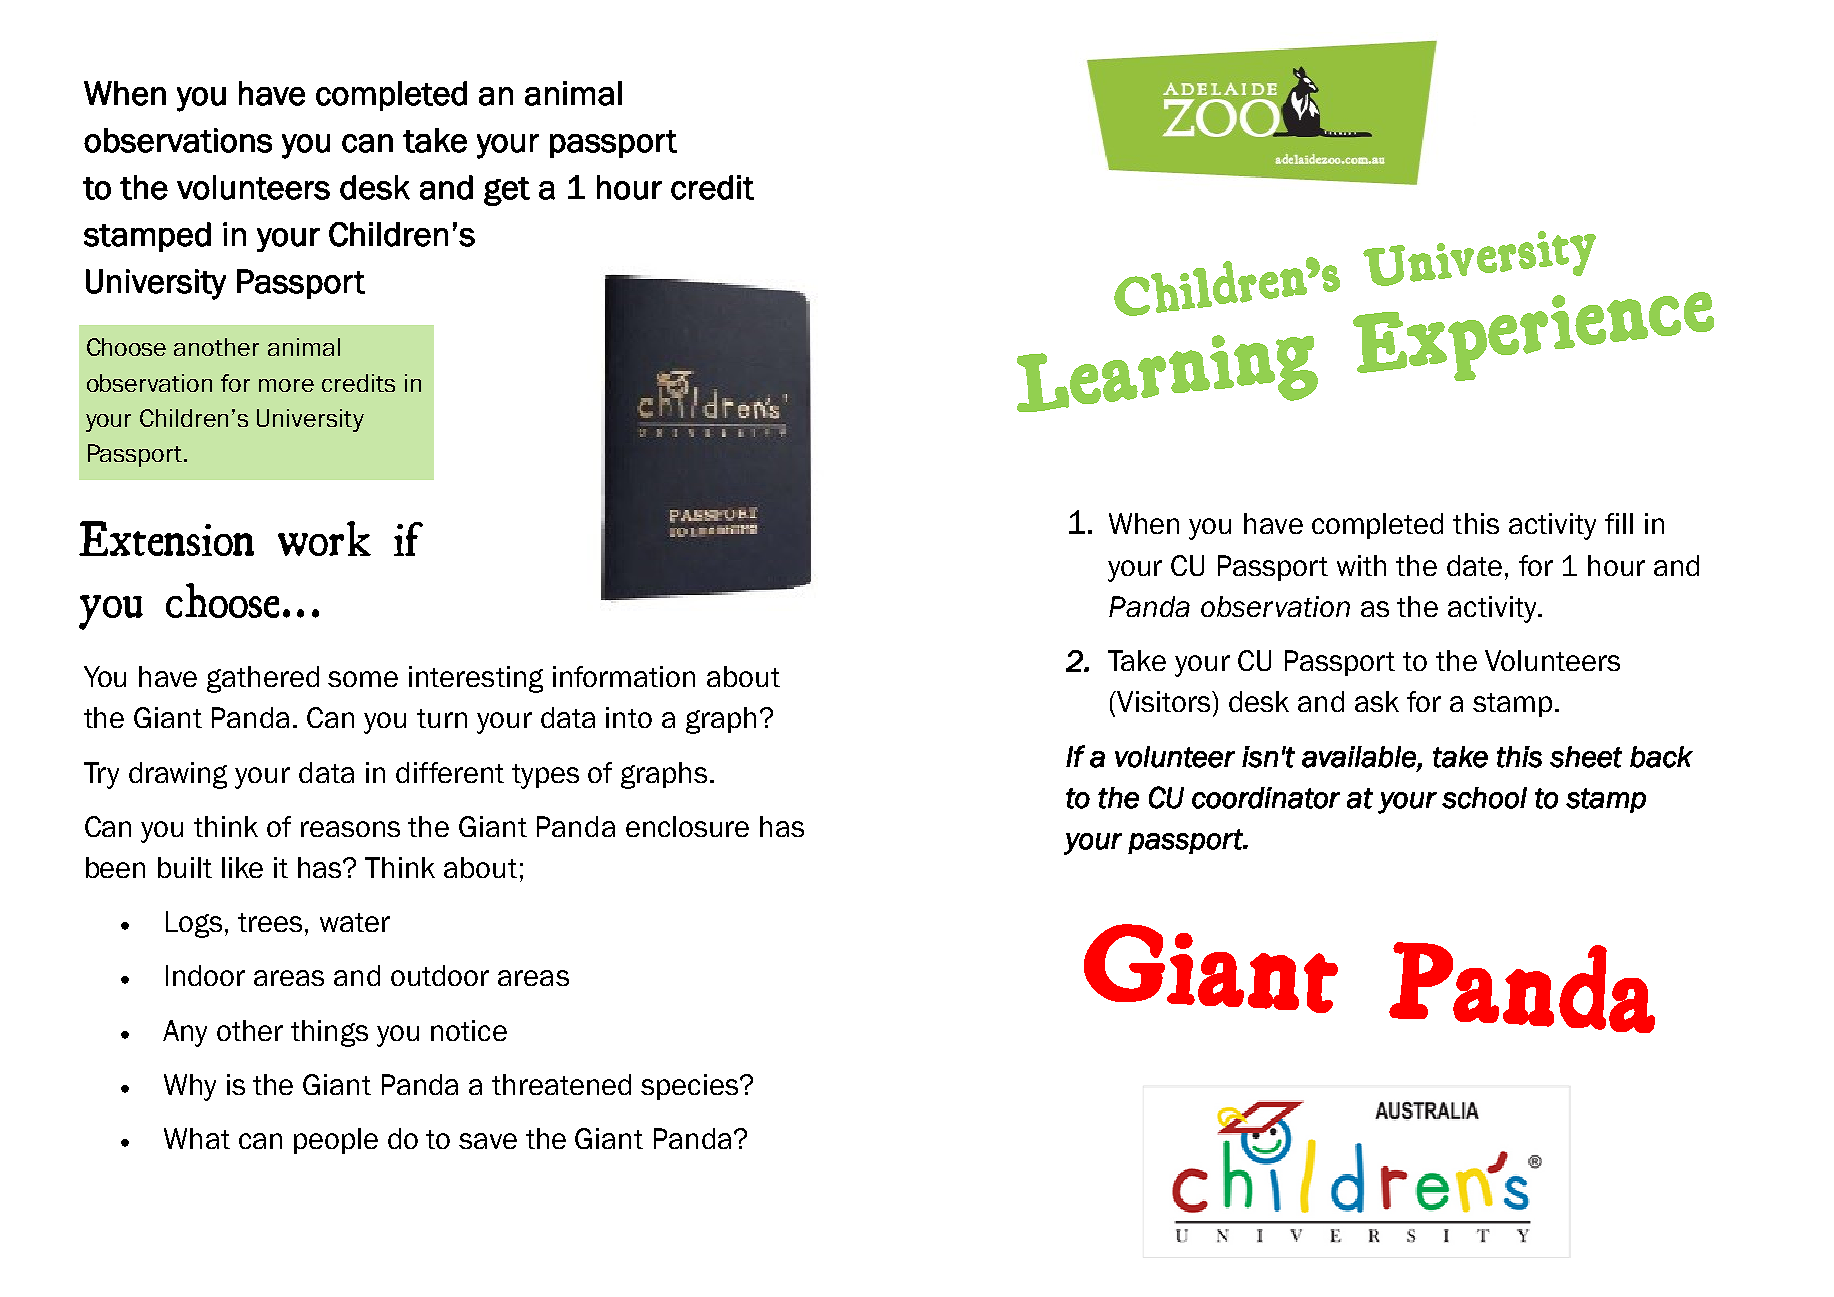 The height and width of the screenshot is (1297, 1834). I want to click on gathered, so click(263, 679).
